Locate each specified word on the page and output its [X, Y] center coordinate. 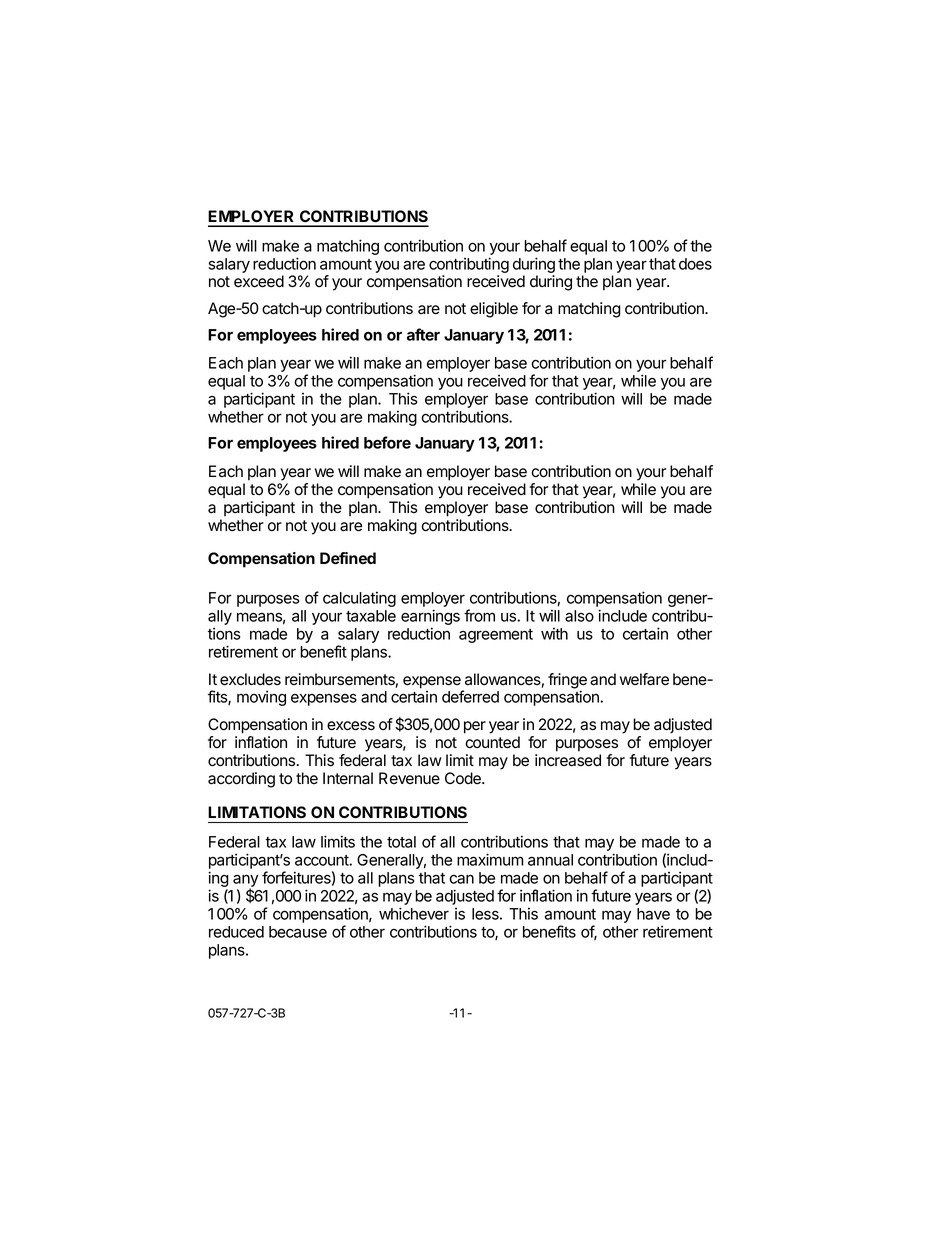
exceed [259, 281]
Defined [348, 558]
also [579, 616]
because [298, 932]
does [695, 264]
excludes [250, 679]
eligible [494, 310]
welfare [644, 679]
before [387, 442]
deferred [470, 696]
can [461, 879]
